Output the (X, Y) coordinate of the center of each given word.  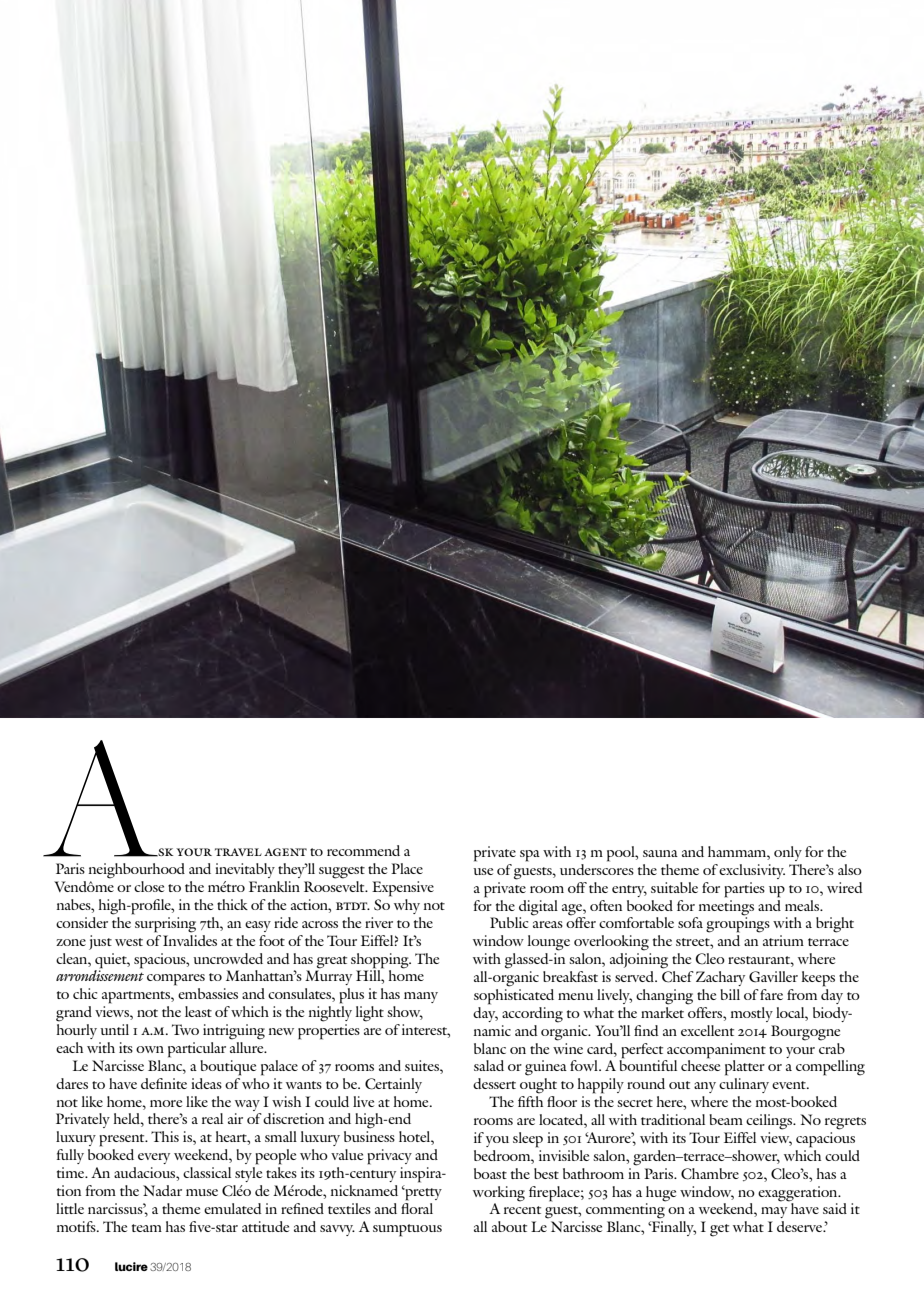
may (774, 1212)
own (150, 1049)
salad (489, 1065)
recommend (363, 850)
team (147, 1228)
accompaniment (716, 1051)
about (509, 1226)
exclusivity (752, 871)
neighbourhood (136, 871)
